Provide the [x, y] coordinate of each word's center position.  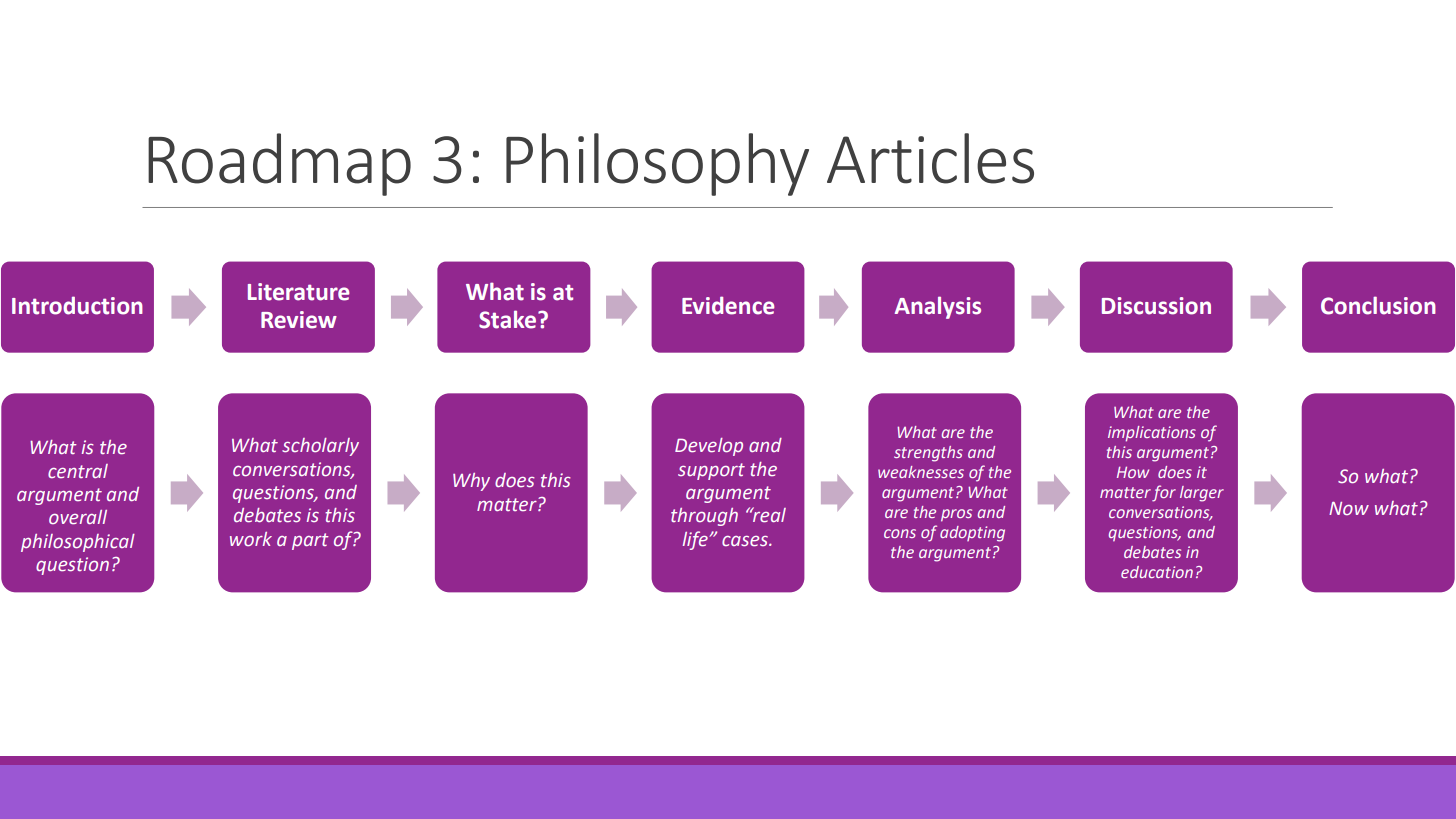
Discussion [1156, 306]
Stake [509, 319]
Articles [930, 158]
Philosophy [657, 164]
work [251, 539]
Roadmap [279, 164]
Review [299, 320]
